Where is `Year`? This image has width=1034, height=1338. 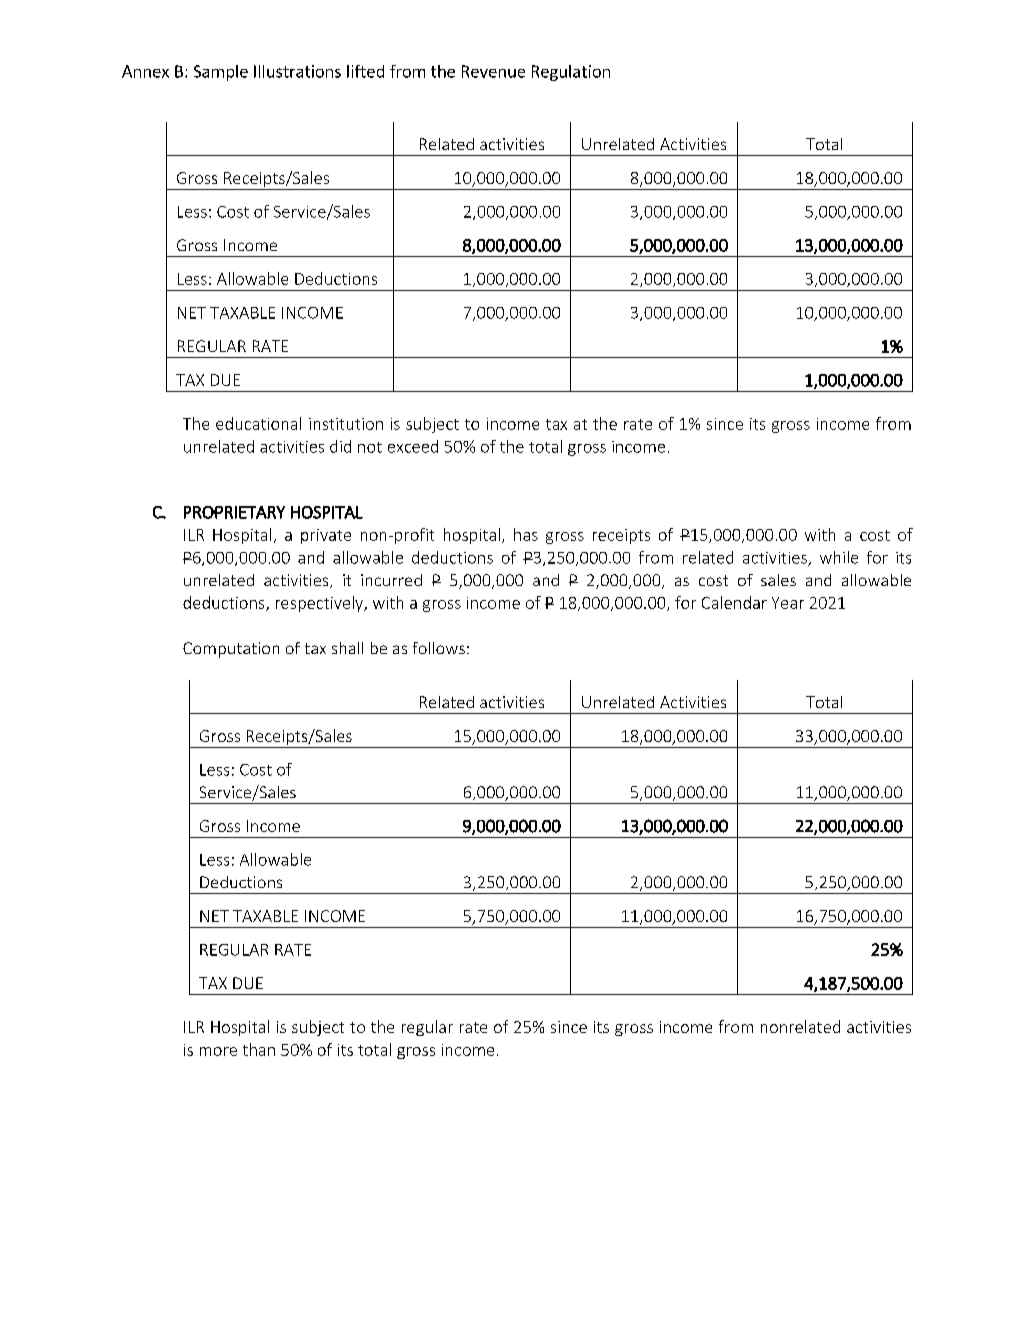
Year is located at coordinates (788, 603).
